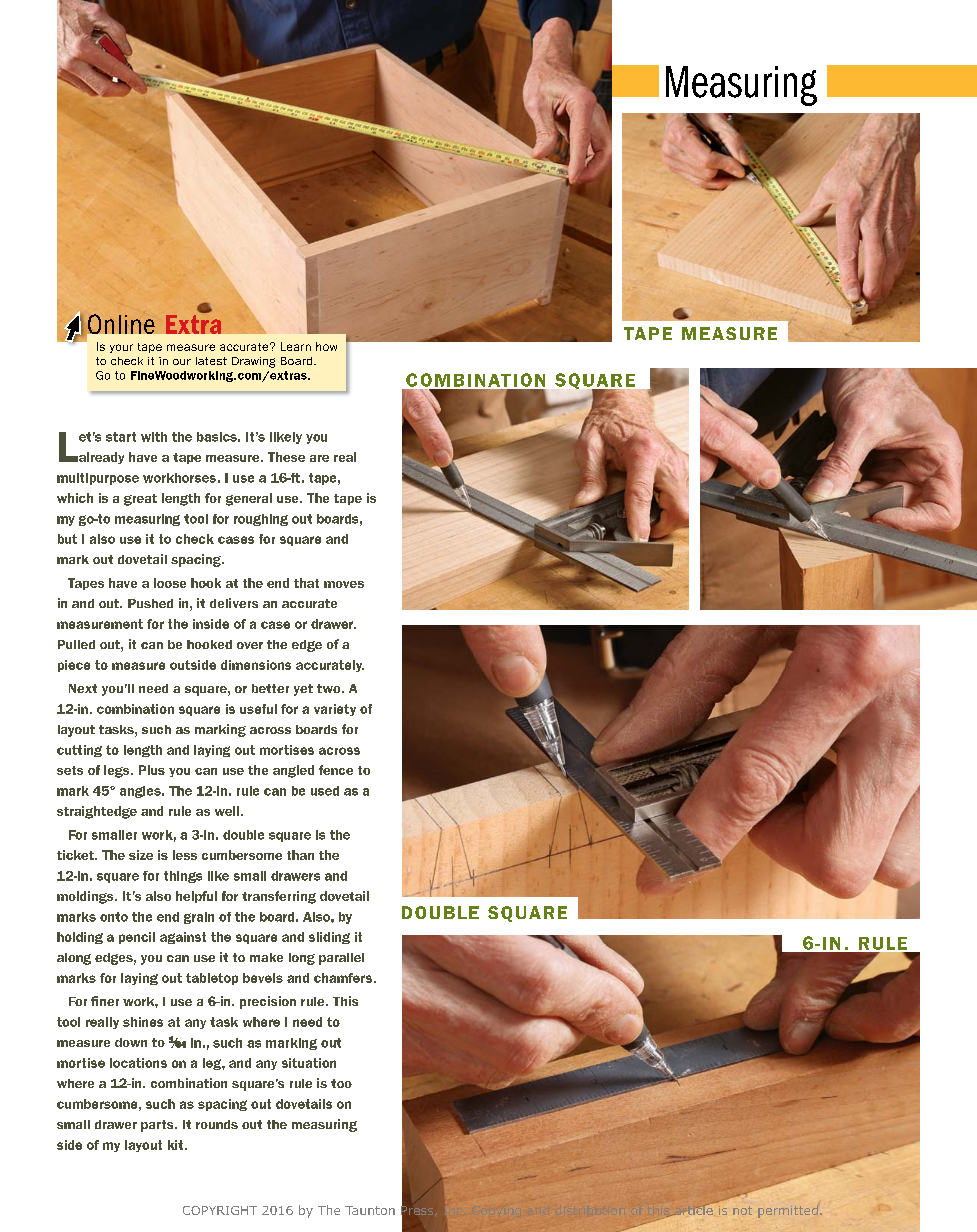 The height and width of the screenshot is (1232, 977). What do you see at coordinates (370, 1210) in the screenshot?
I see `Taunton` at bounding box center [370, 1210].
